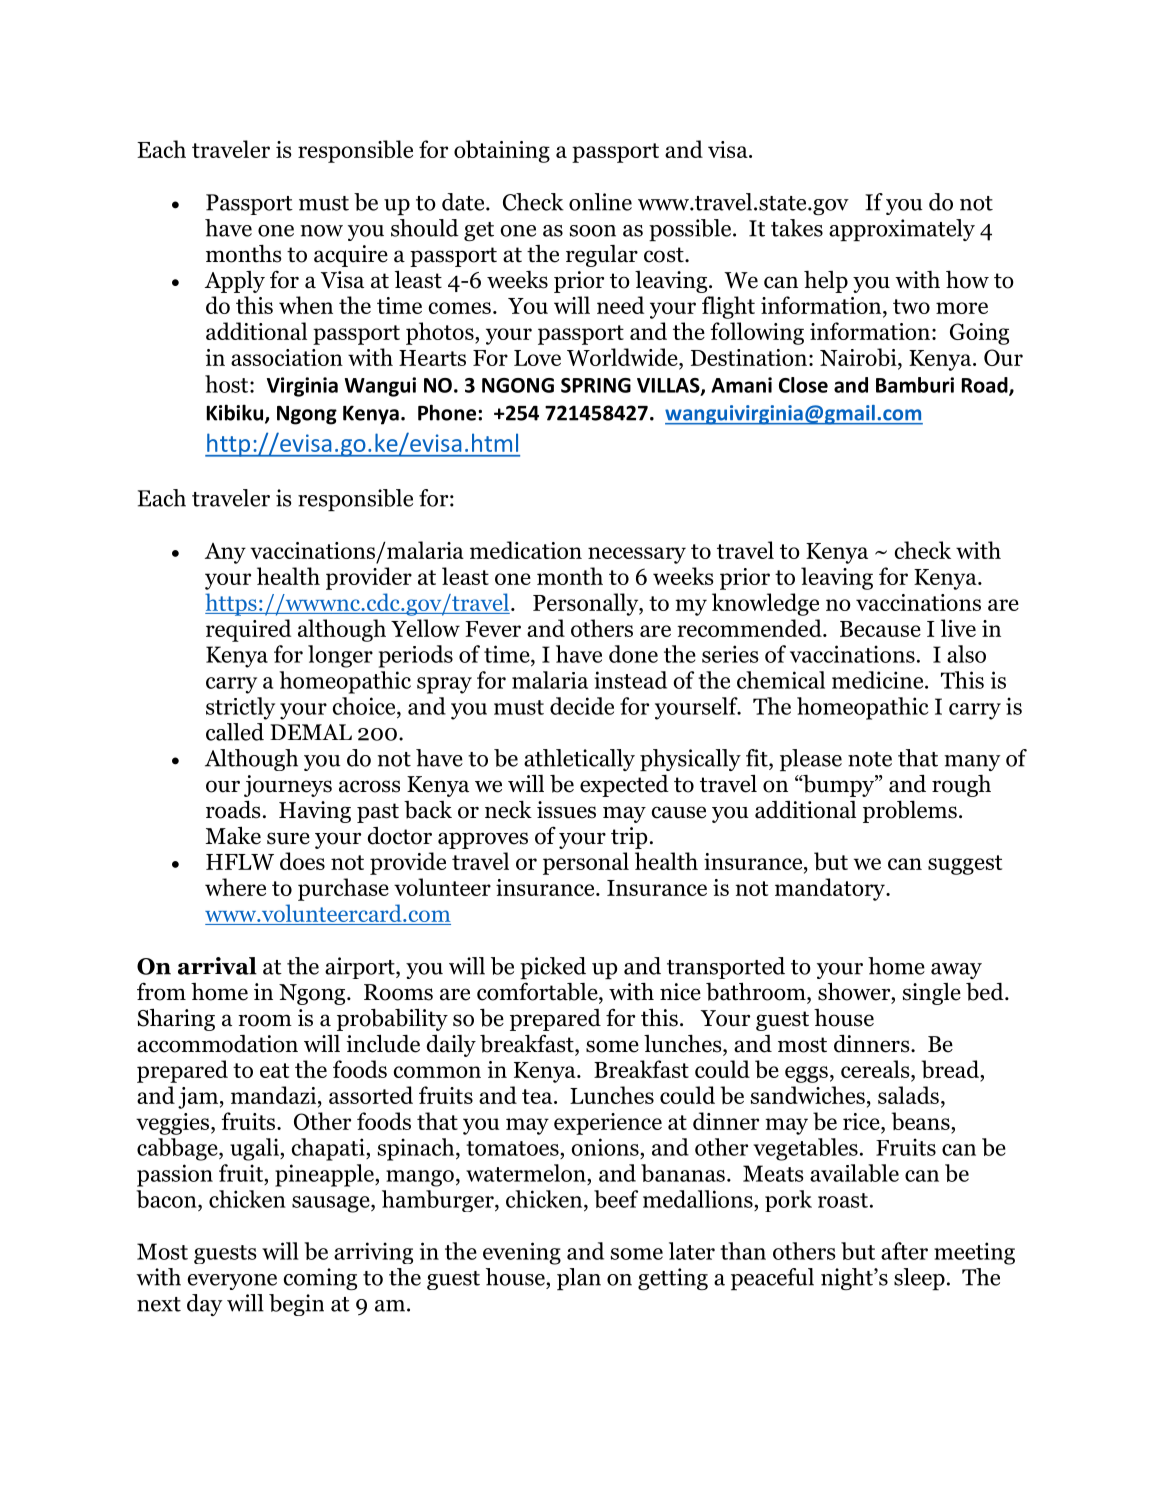  I want to click on online, so click(600, 202).
